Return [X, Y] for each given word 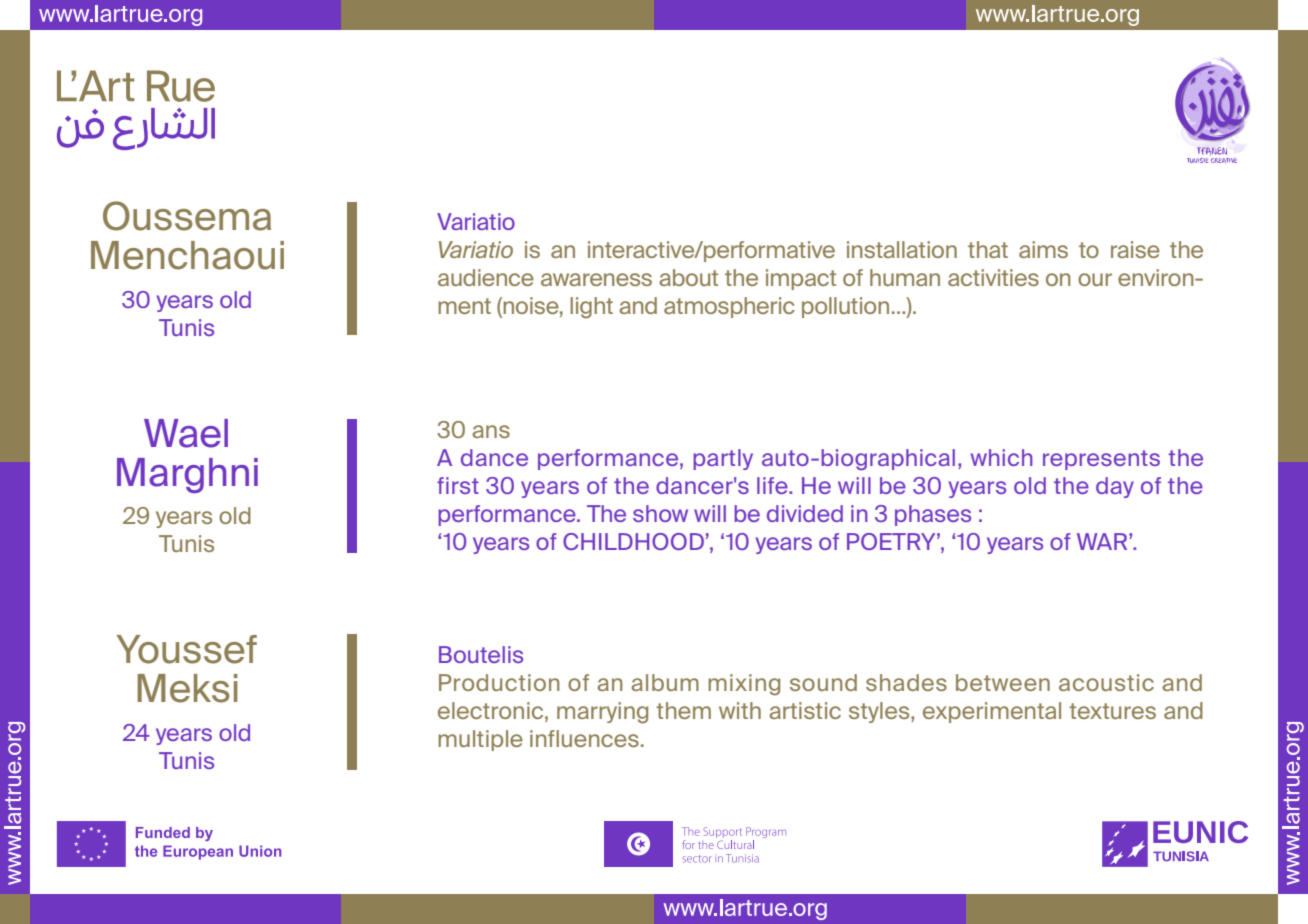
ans [491, 431]
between [1003, 682]
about [688, 277]
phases [933, 515]
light [591, 308]
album [665, 682]
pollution [845, 307]
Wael [186, 433]
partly [723, 459]
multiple [480, 740]
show [660, 513]
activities [993, 277]
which [1002, 457]
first [458, 485]
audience [486, 277]
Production [499, 682]
